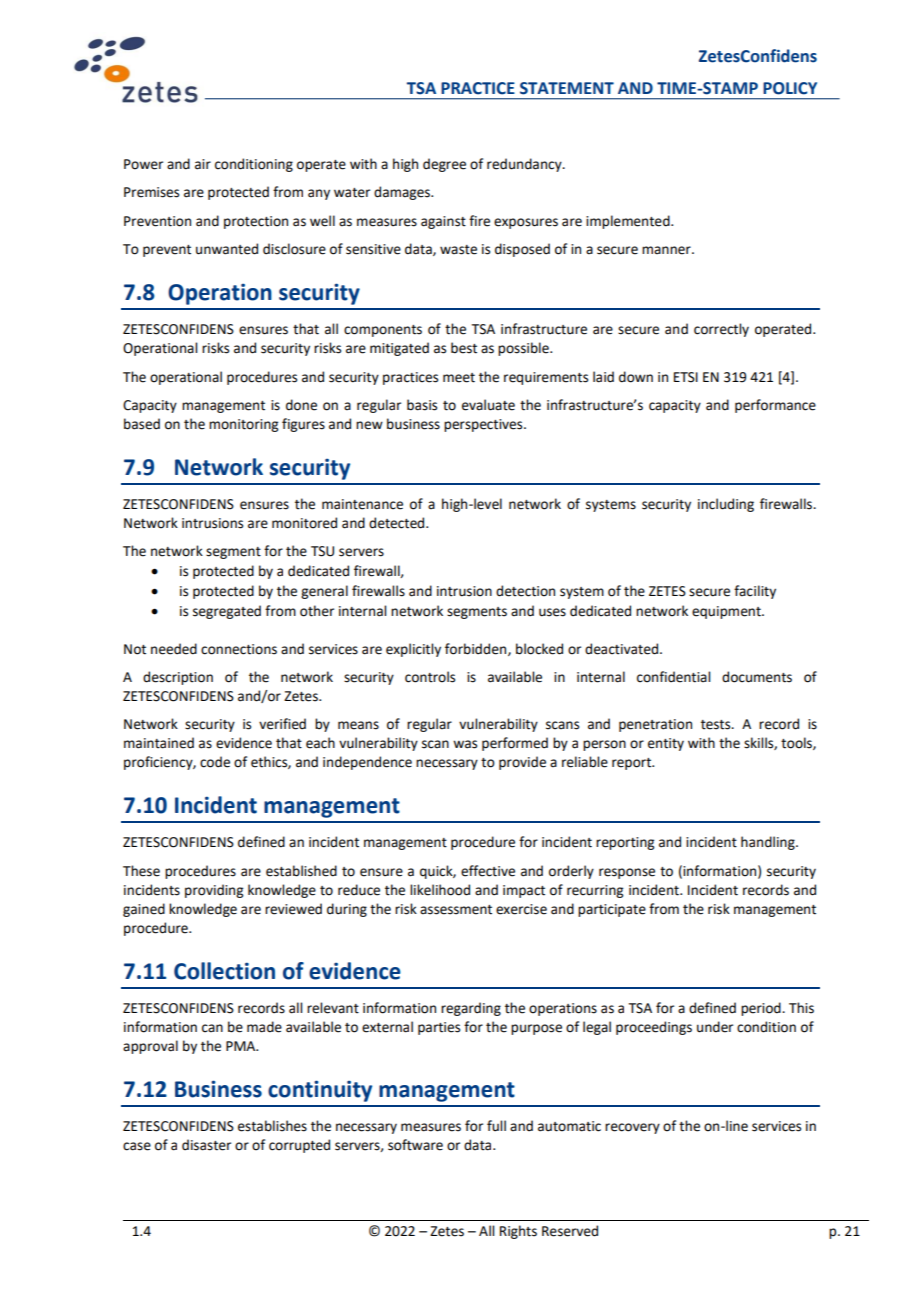  Describe the element at coordinates (206, 1145) in the screenshot. I see `disaster` at that location.
